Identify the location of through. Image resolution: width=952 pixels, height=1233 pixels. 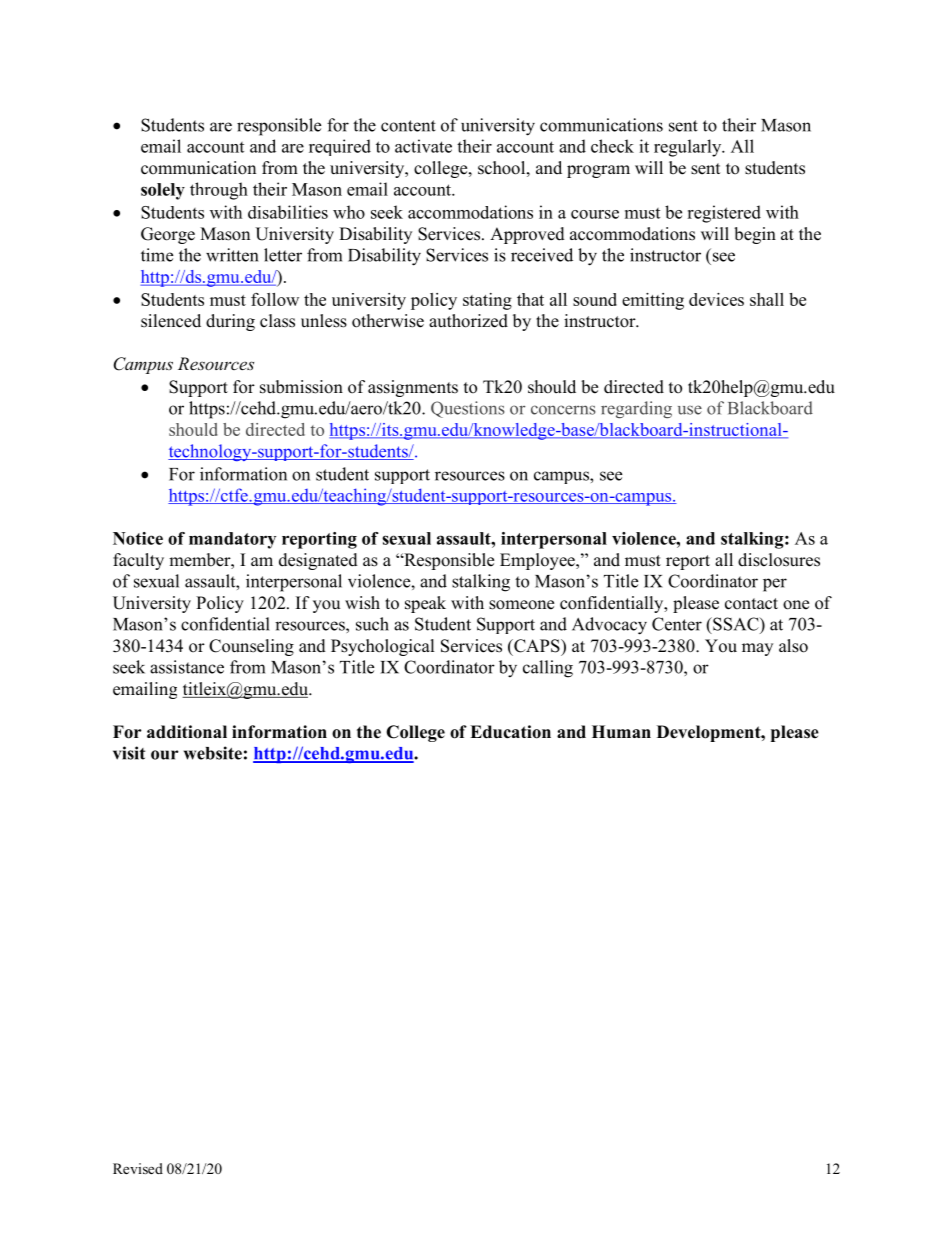
(219, 191).
